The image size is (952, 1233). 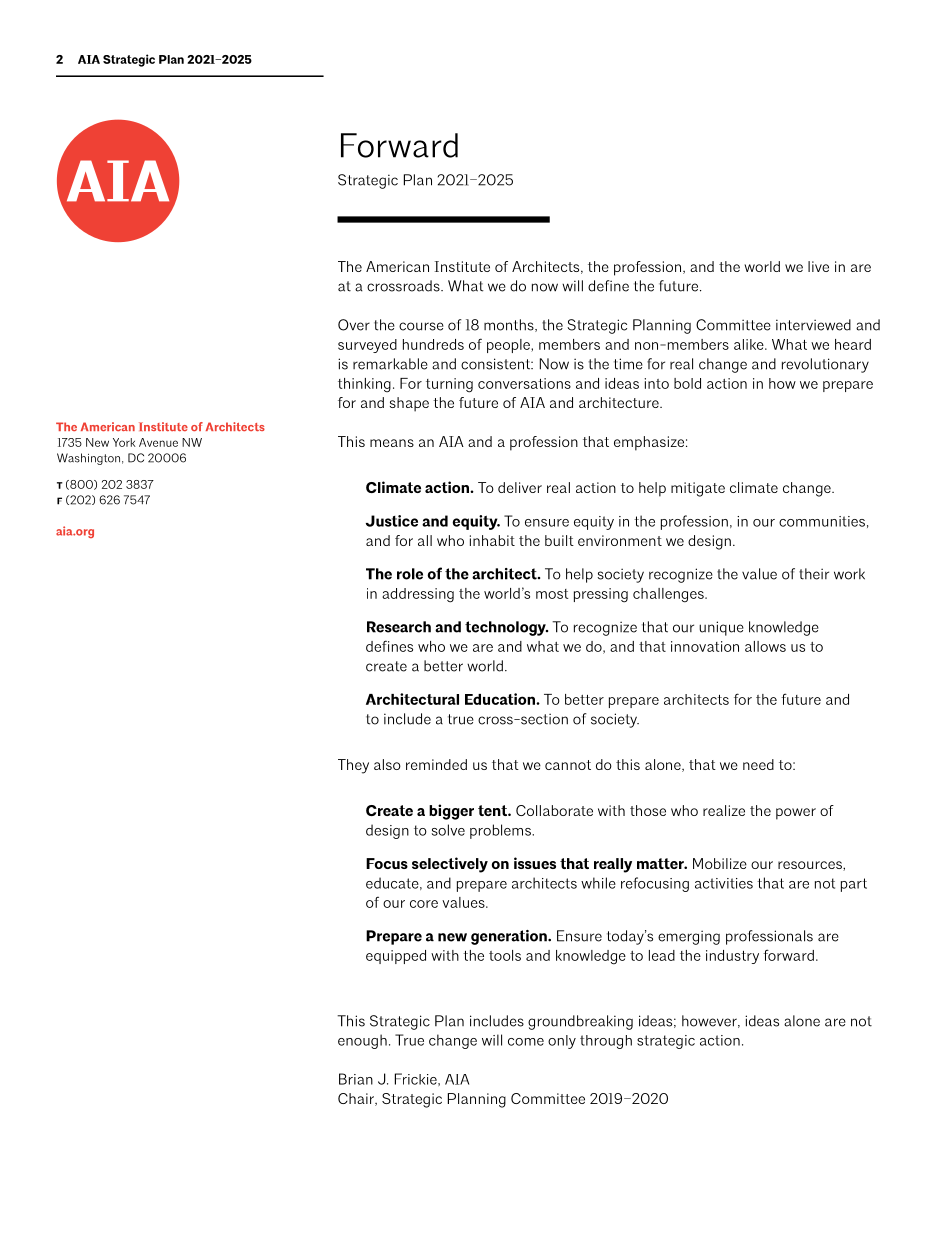 What do you see at coordinates (796, 814) in the image?
I see `power` at bounding box center [796, 814].
